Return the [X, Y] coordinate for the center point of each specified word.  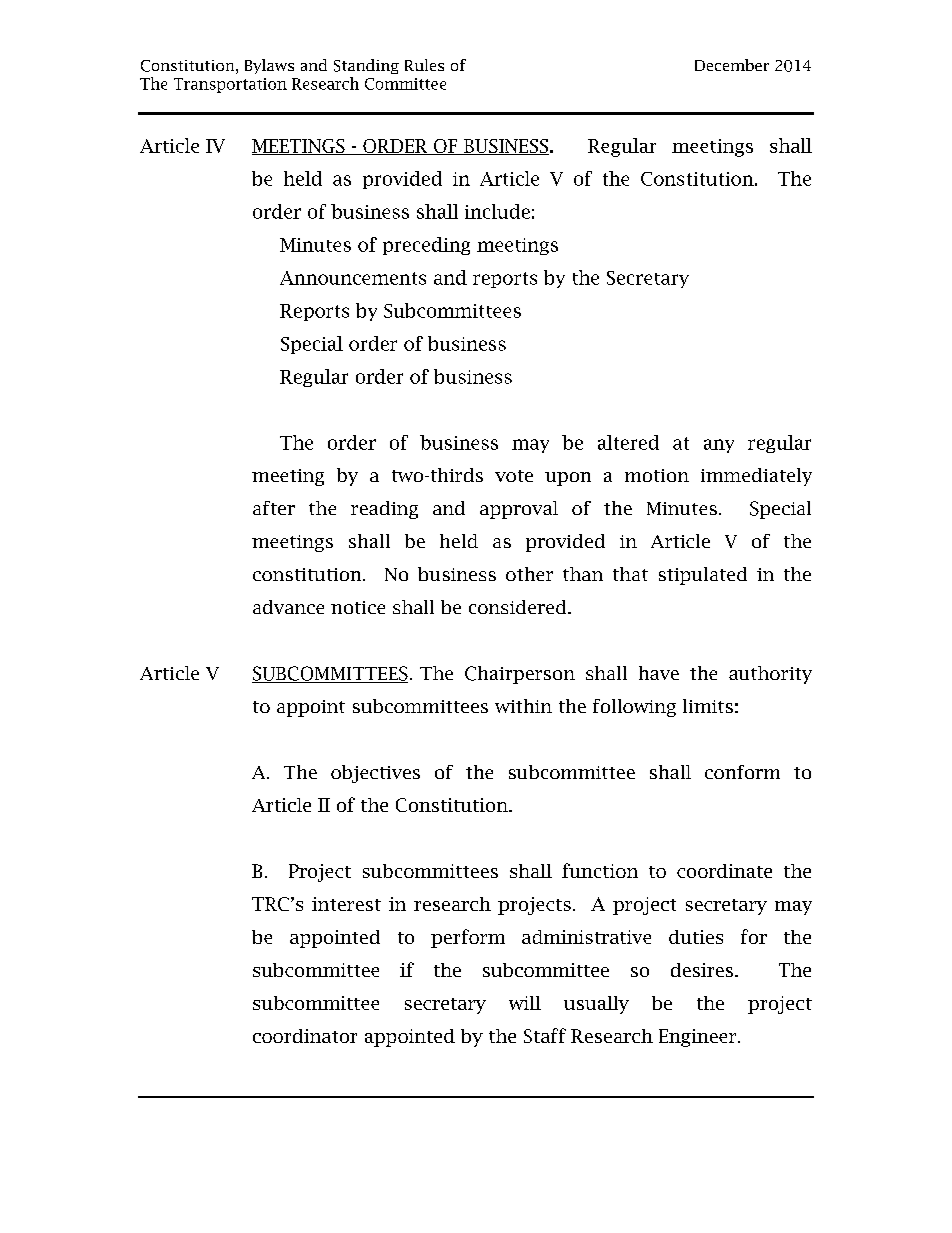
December [732, 65]
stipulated [703, 576]
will [525, 1003]
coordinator [305, 1036]
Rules [424, 65]
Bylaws [269, 66]
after [274, 508]
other [529, 574]
